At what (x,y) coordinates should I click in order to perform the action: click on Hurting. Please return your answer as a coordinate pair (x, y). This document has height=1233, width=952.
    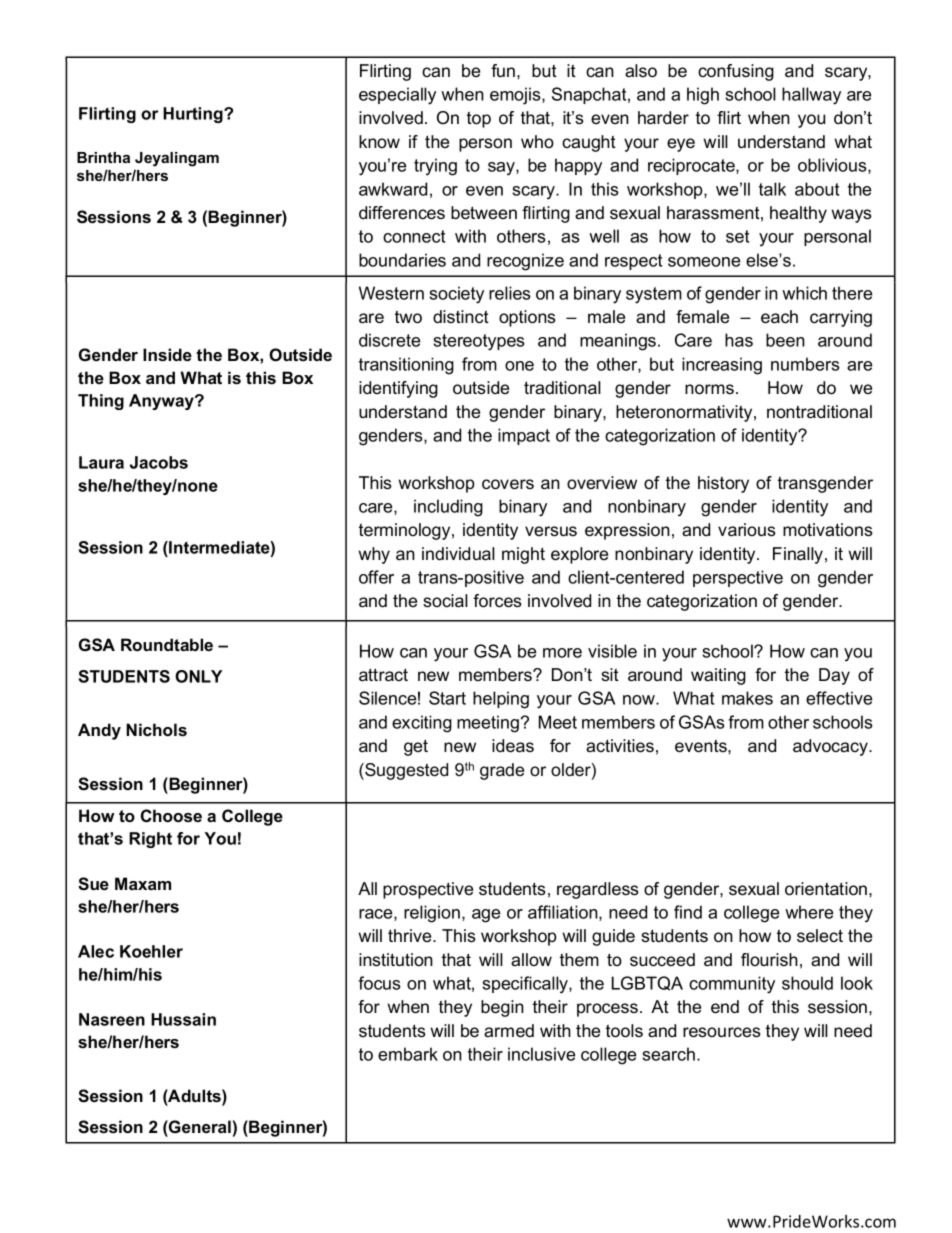
    Looking at the image, I should click on (194, 115).
